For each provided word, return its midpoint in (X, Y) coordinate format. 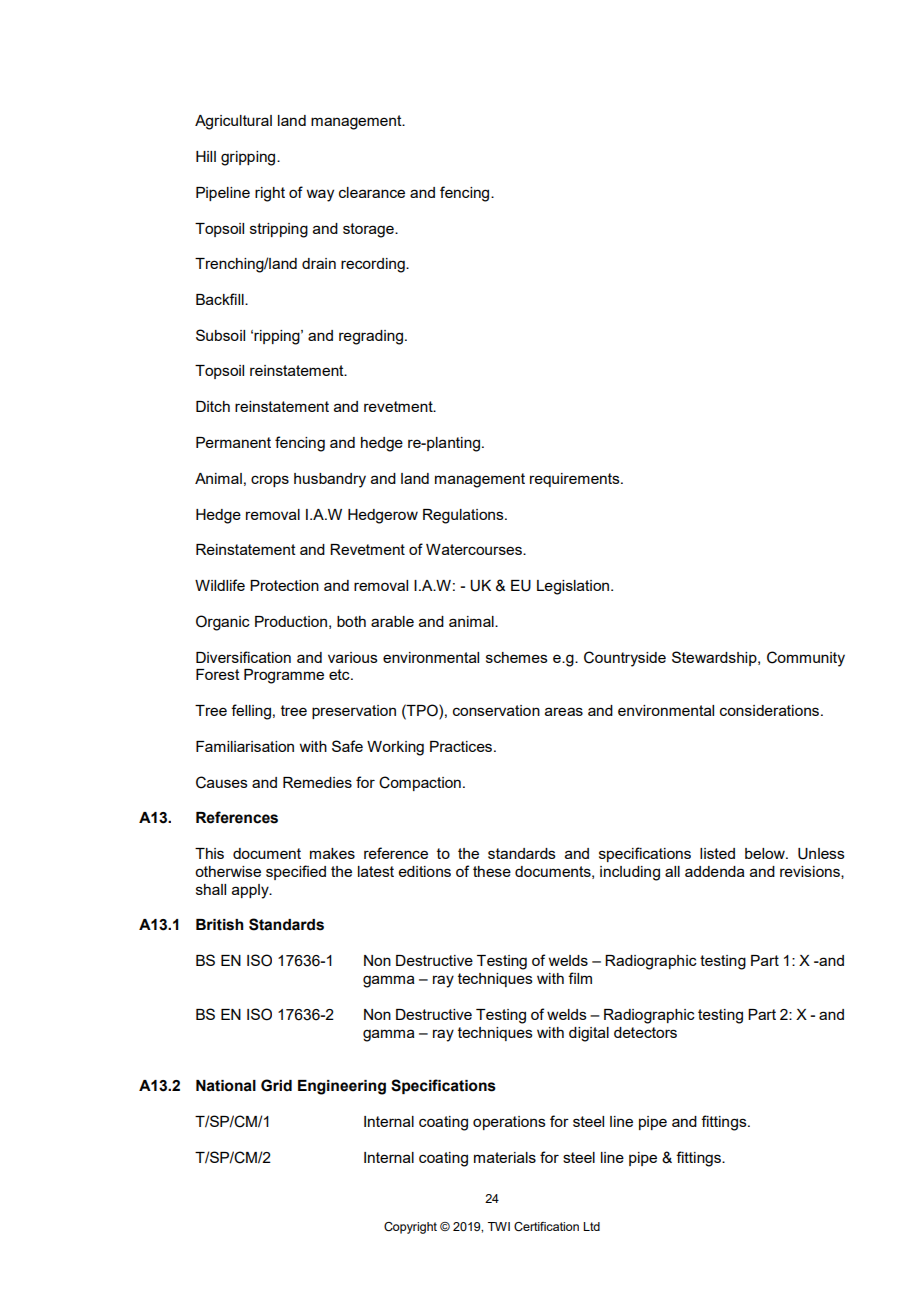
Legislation (574, 587)
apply (251, 891)
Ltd (591, 1226)
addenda (715, 871)
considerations (771, 710)
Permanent (233, 442)
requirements (576, 480)
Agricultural (233, 122)
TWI (499, 1226)
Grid (276, 1085)
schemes (517, 657)
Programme (284, 676)
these (492, 871)
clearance (372, 192)
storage (369, 230)
